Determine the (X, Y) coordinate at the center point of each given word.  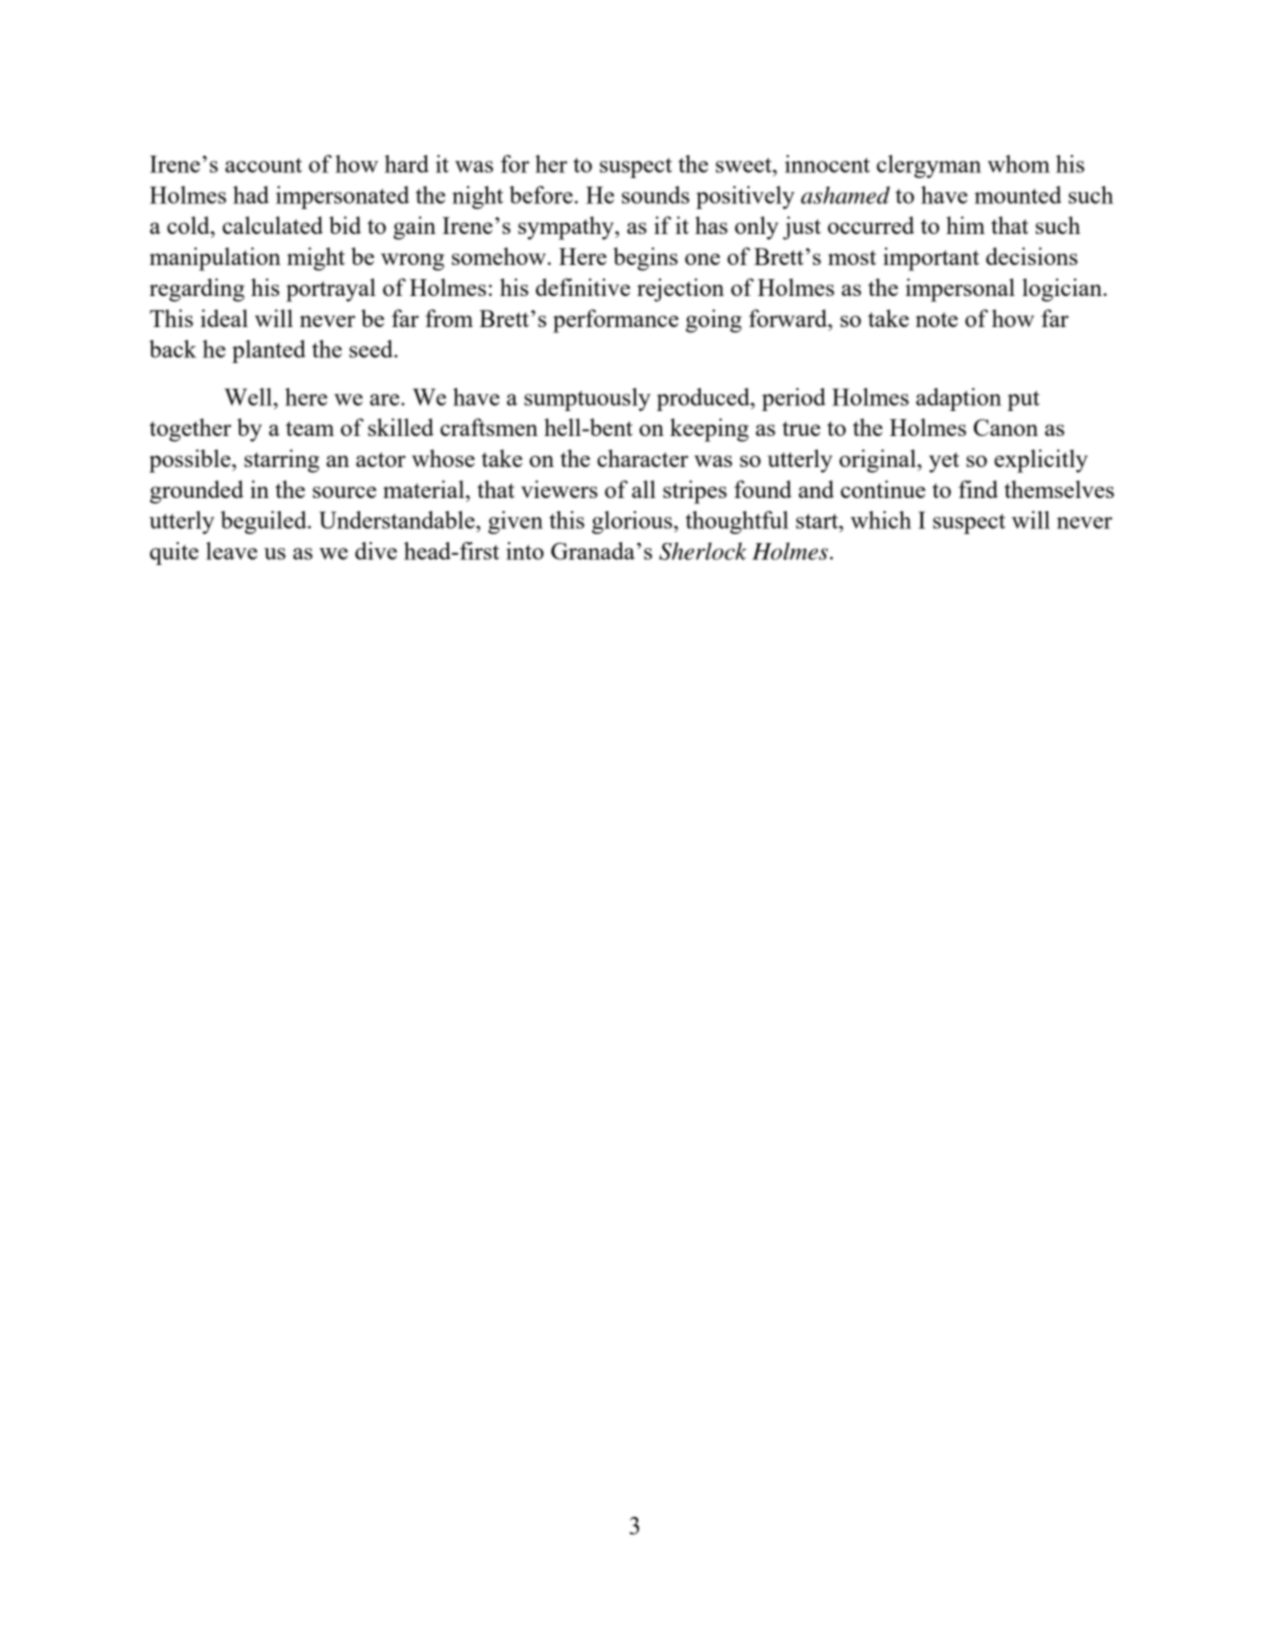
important (931, 259)
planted (269, 351)
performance (616, 321)
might (316, 259)
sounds (655, 195)
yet (944, 462)
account (263, 165)
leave (231, 551)
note (937, 319)
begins (645, 259)
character (642, 458)
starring (281, 461)
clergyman (929, 166)
